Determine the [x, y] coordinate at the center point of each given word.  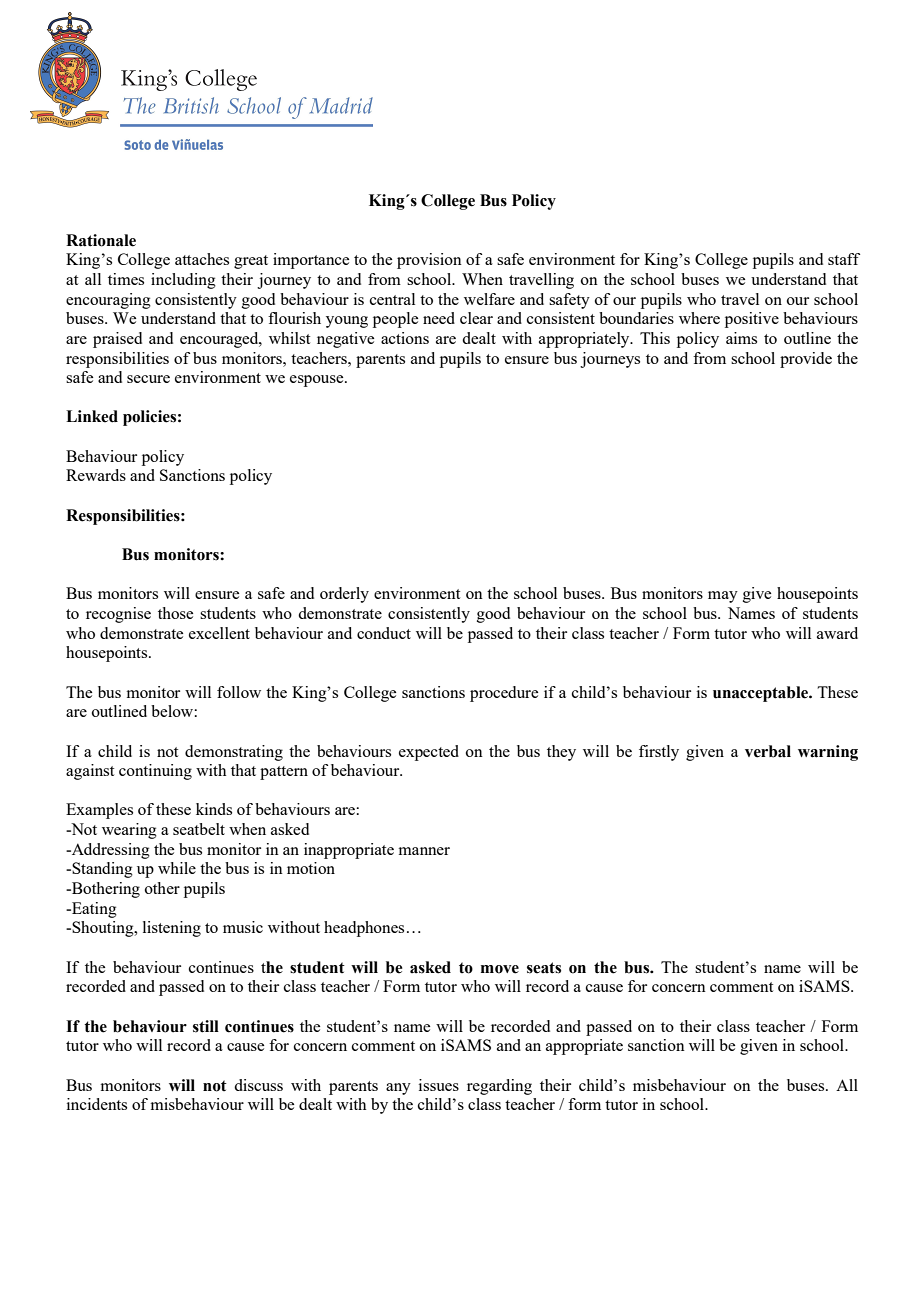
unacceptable [761, 694]
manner [424, 851]
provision [429, 261]
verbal [768, 751]
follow [239, 692]
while [177, 868]
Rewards [96, 475]
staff [844, 259]
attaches [202, 259]
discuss [258, 1085]
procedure [504, 694]
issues [439, 1085]
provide [806, 360]
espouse [318, 381]
